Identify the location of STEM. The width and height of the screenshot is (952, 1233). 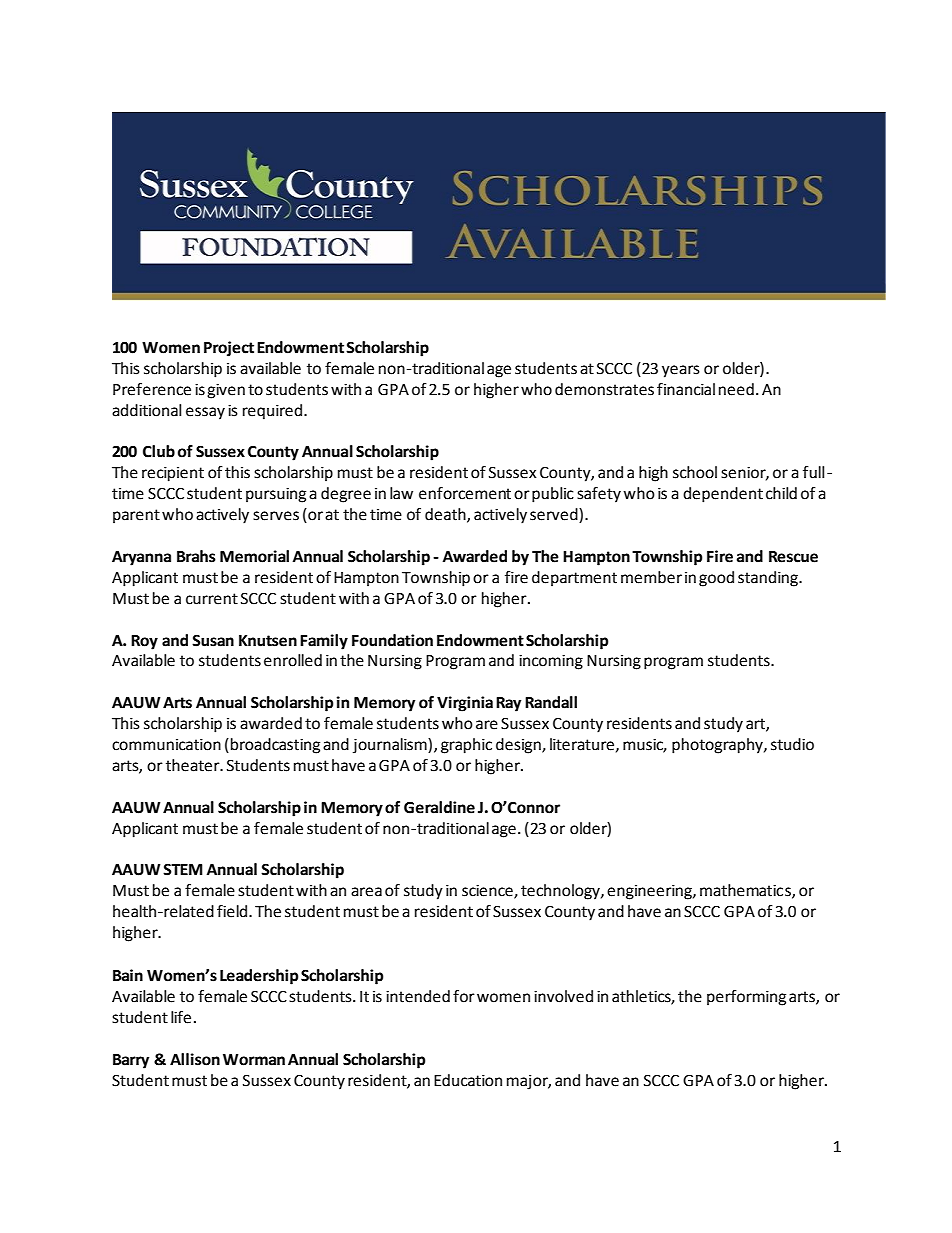
(183, 870).
